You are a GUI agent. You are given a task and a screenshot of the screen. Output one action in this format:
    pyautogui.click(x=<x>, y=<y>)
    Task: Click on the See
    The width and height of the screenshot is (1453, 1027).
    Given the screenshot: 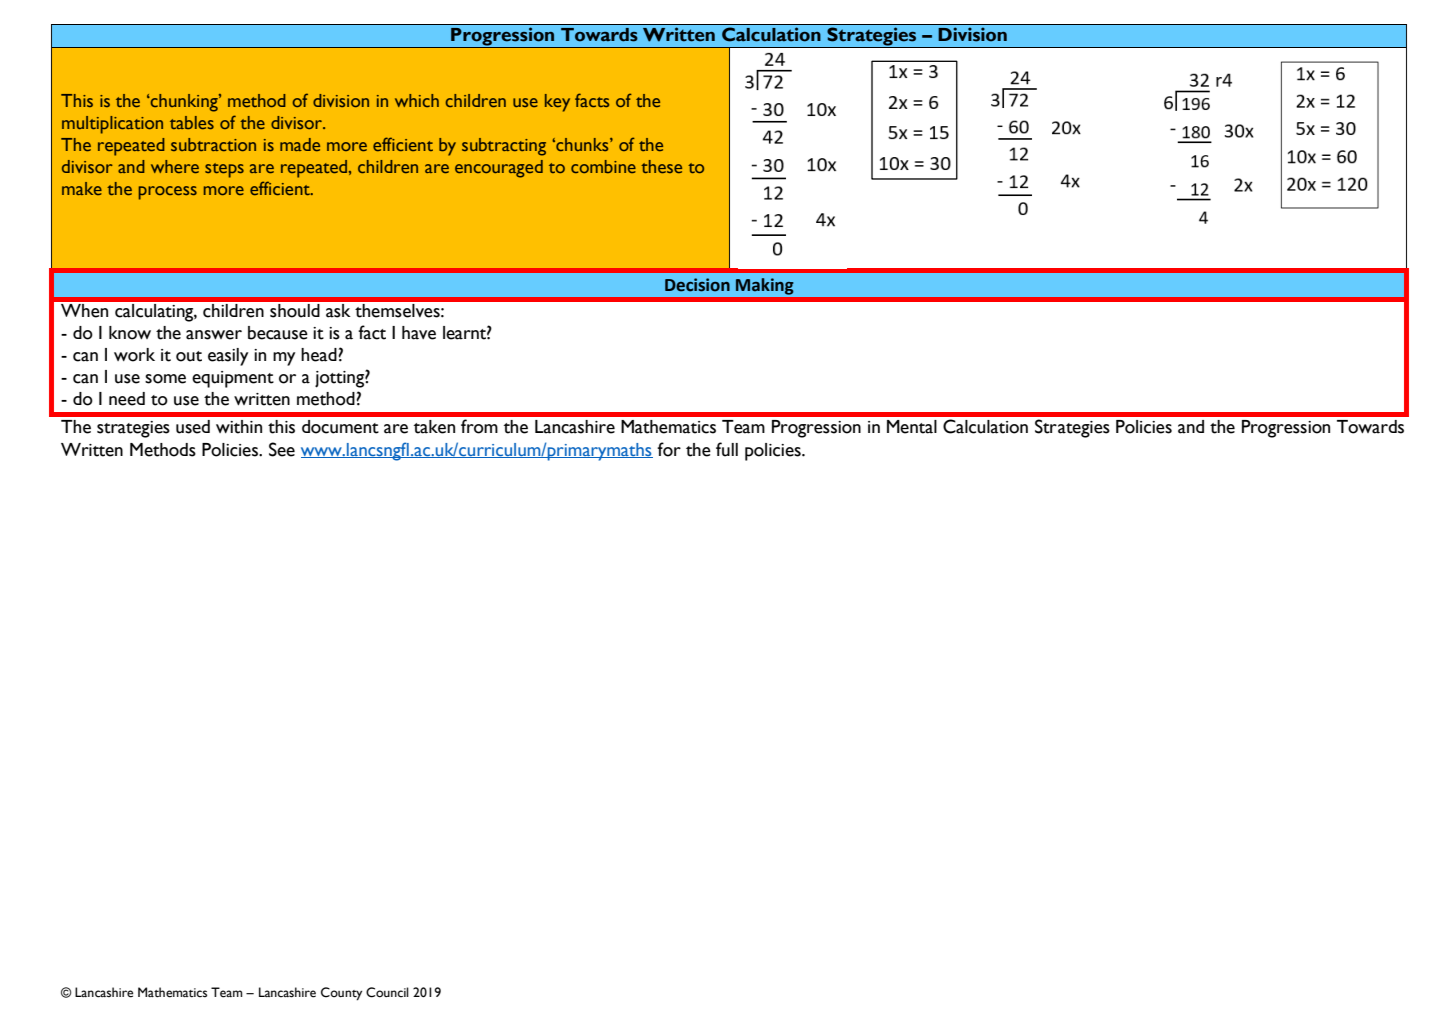 What is the action you would take?
    pyautogui.click(x=282, y=449)
